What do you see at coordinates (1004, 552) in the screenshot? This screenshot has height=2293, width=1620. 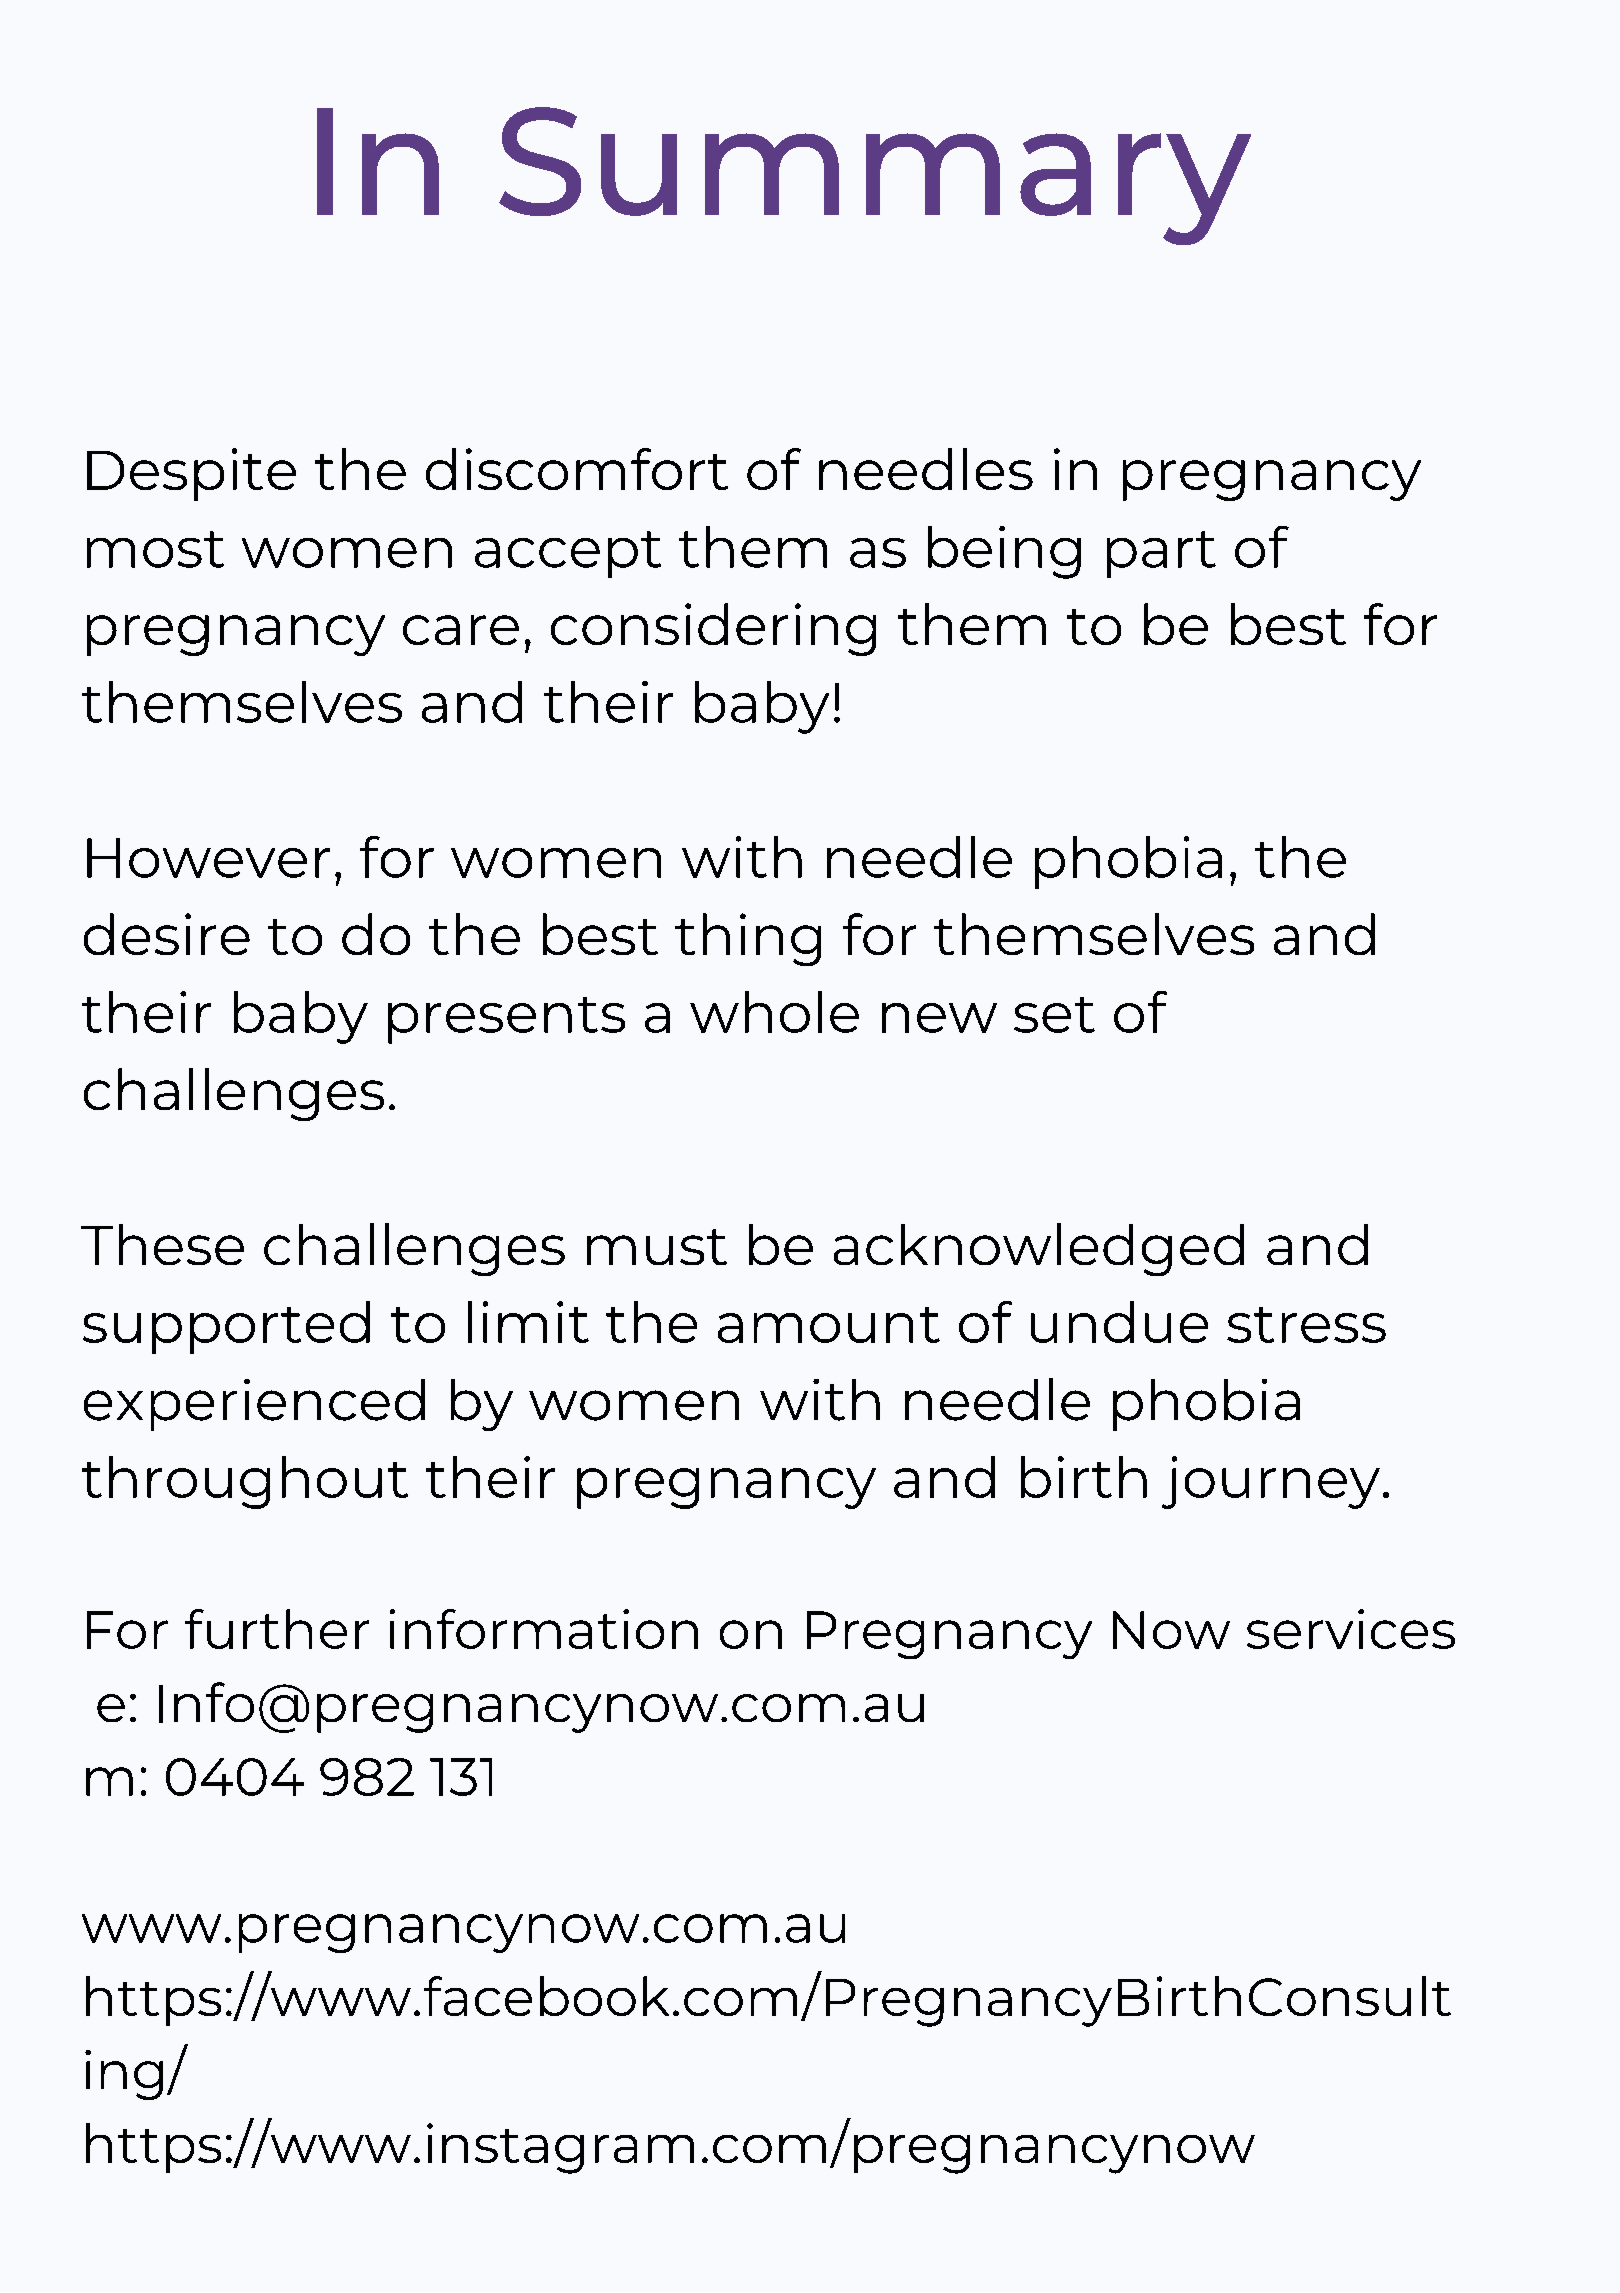 I see `being` at bounding box center [1004, 552].
